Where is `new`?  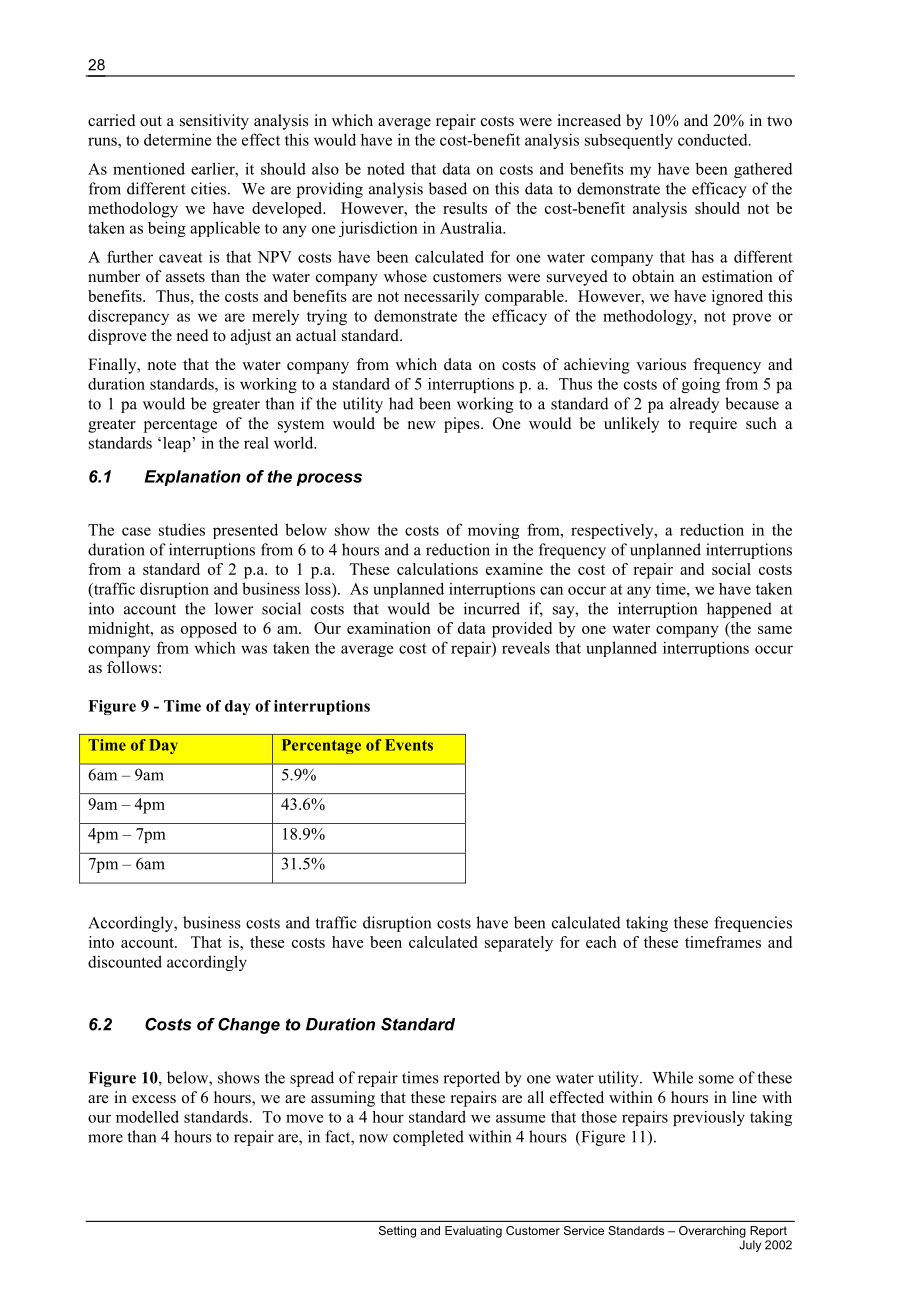
new is located at coordinates (422, 425).
